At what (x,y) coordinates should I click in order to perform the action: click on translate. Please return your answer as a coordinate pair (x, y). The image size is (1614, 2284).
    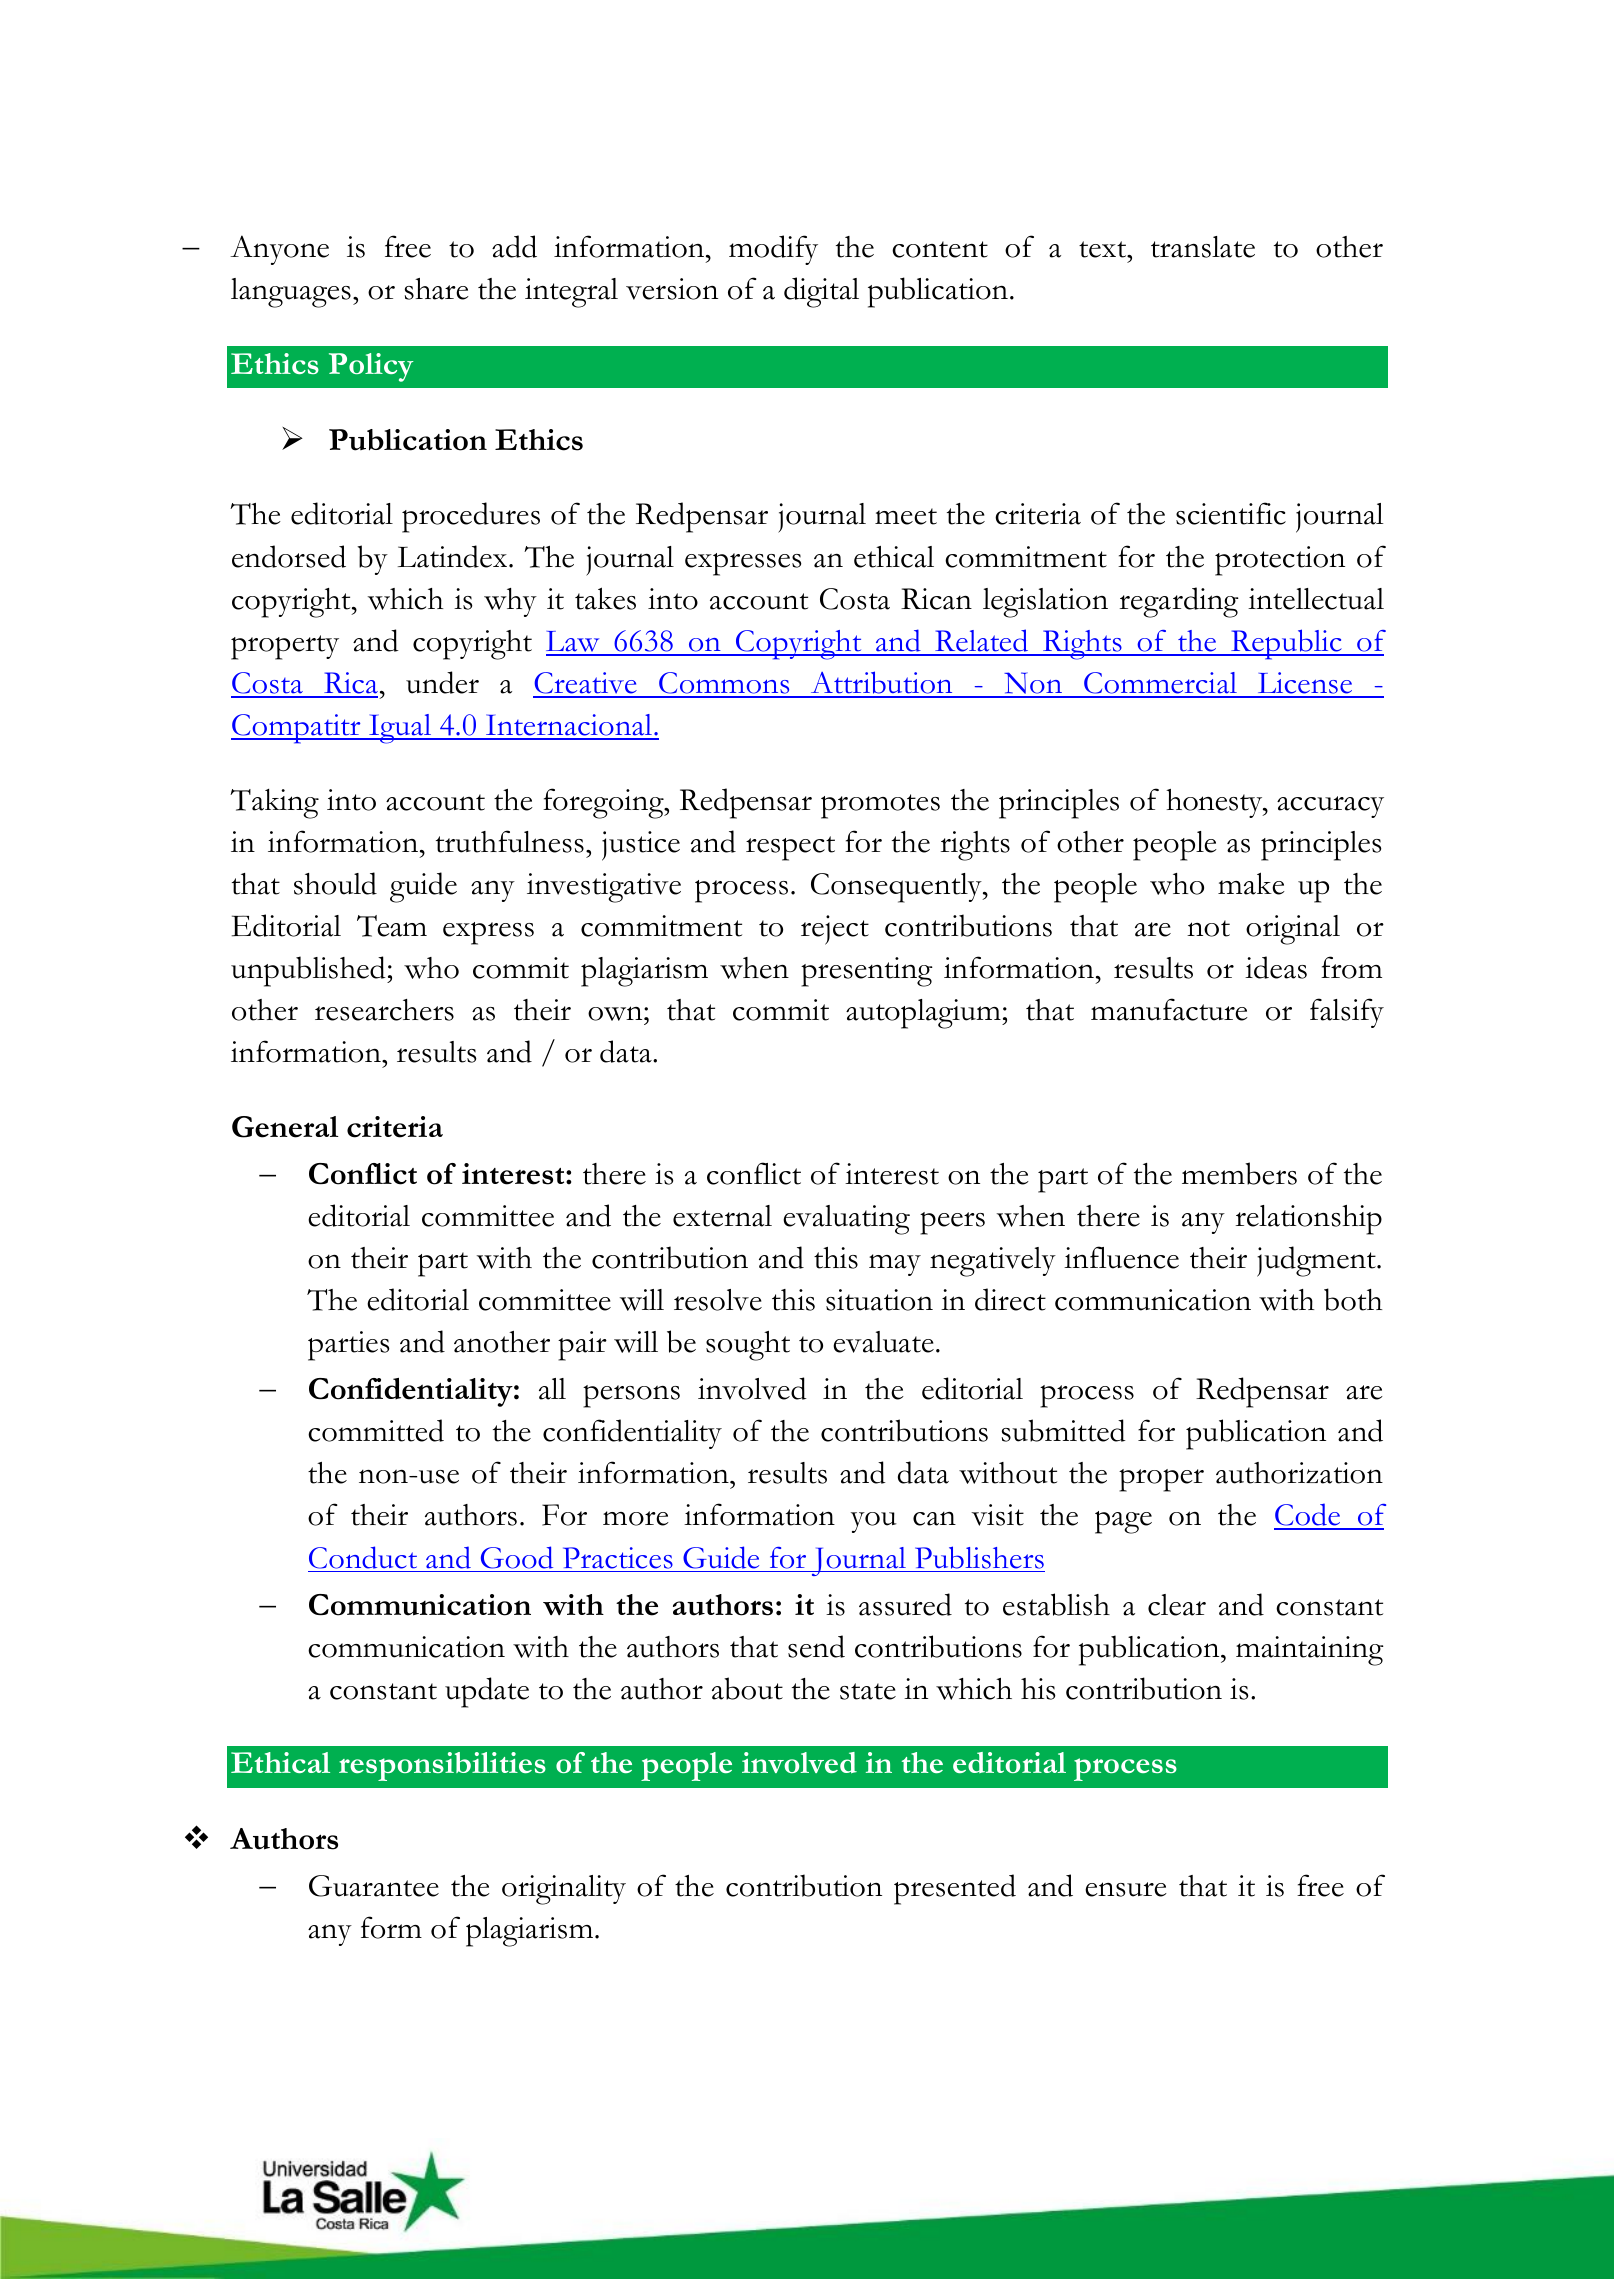
    Looking at the image, I should click on (1203, 247).
